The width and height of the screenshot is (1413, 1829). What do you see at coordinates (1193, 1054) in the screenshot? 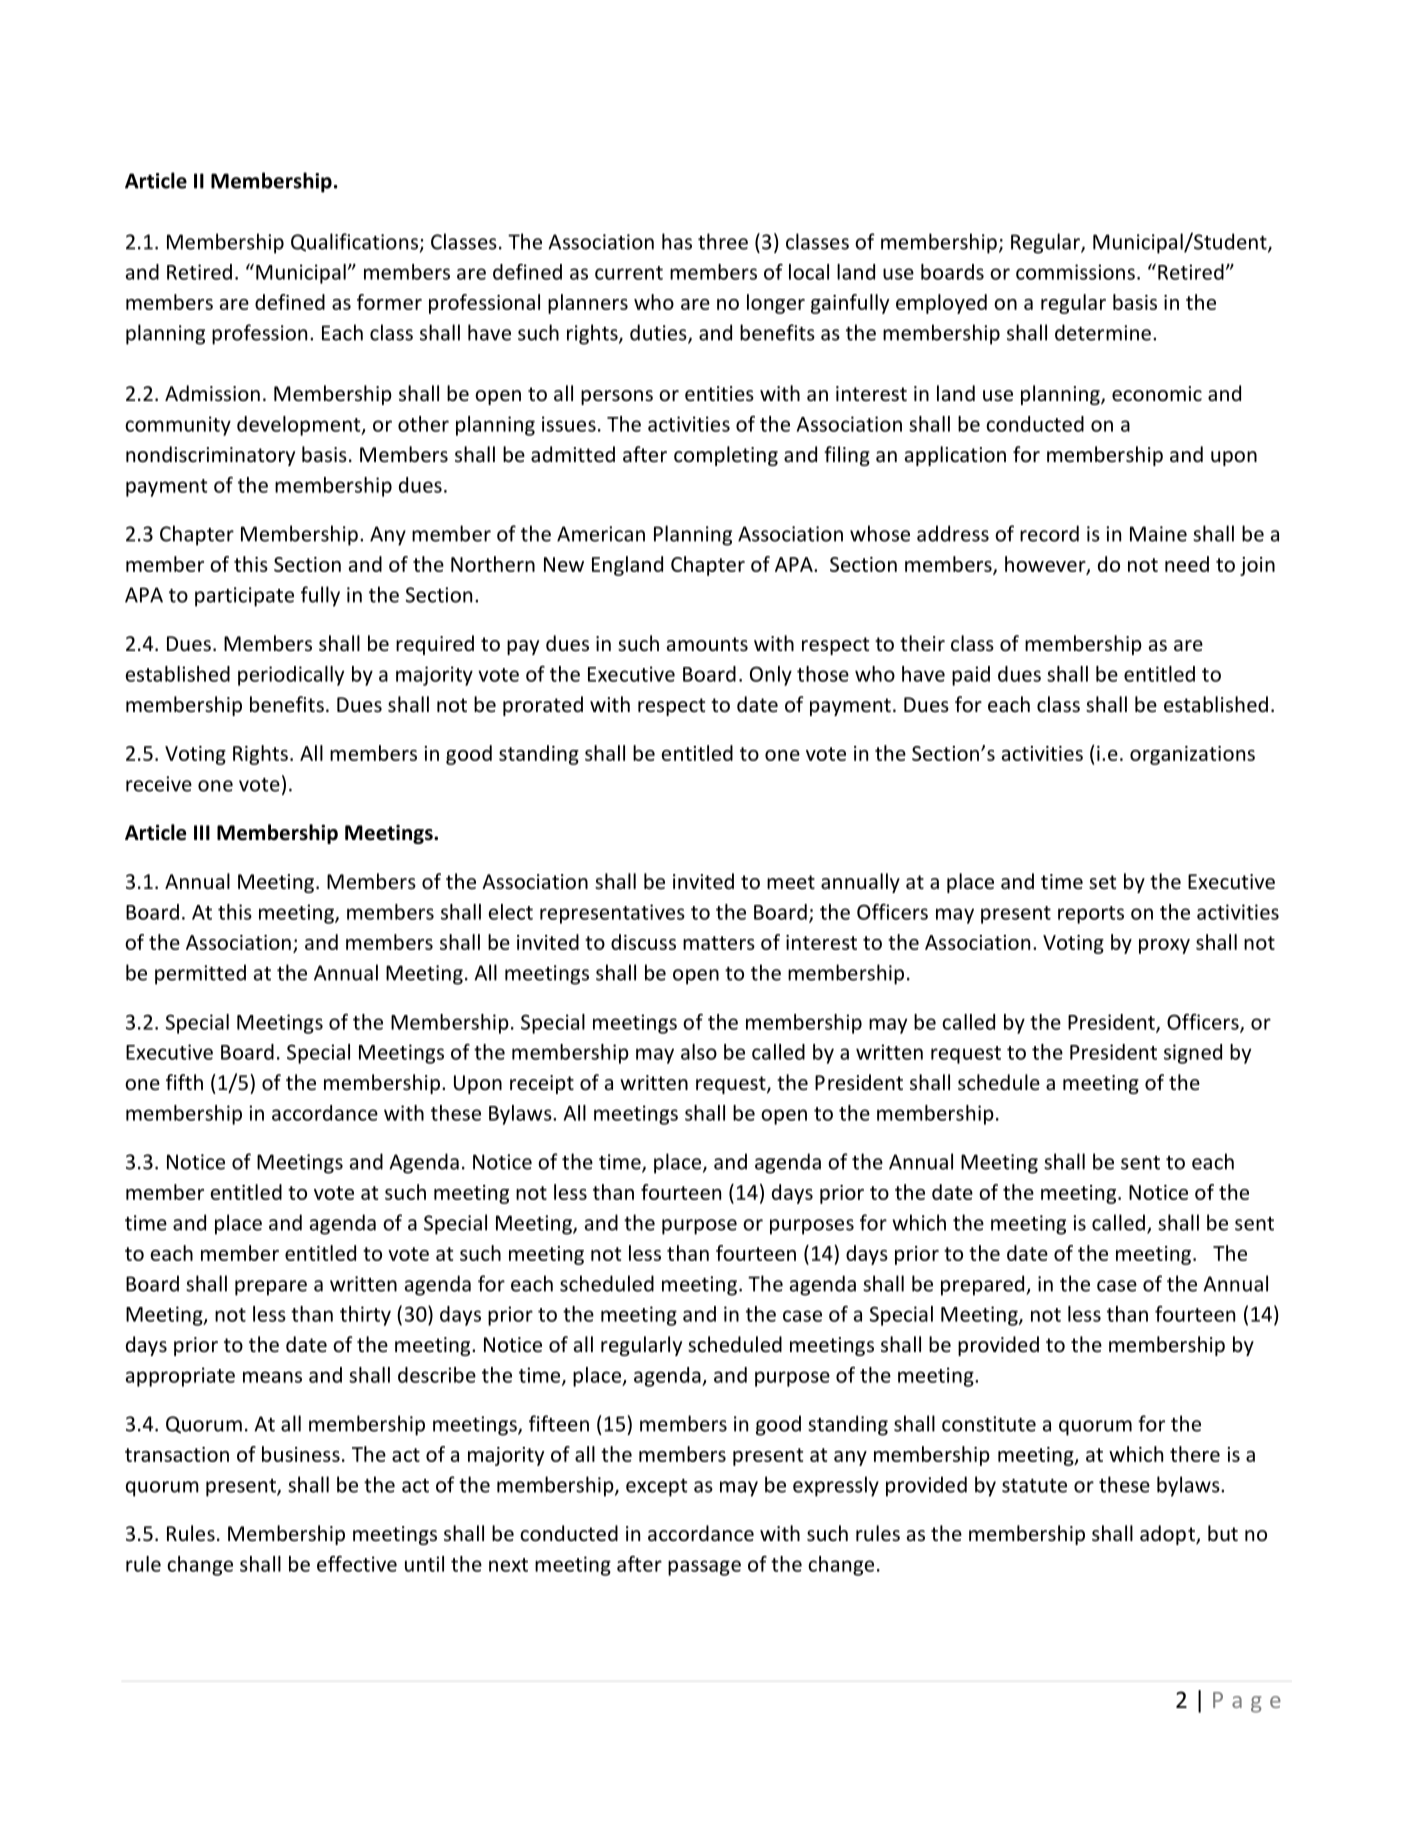
I see `signed` at bounding box center [1193, 1054].
